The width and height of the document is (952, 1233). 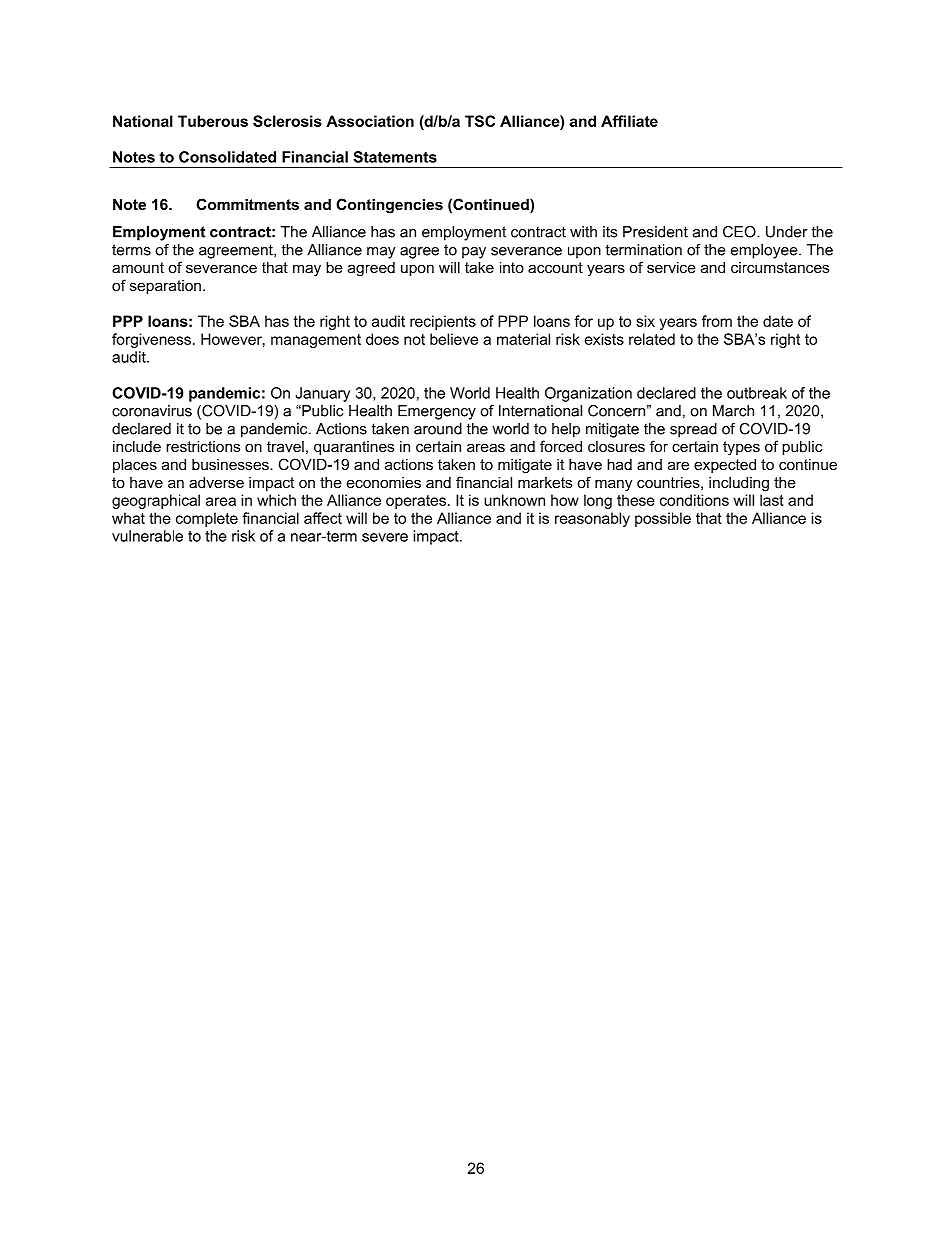 I want to click on spread, so click(x=693, y=430).
